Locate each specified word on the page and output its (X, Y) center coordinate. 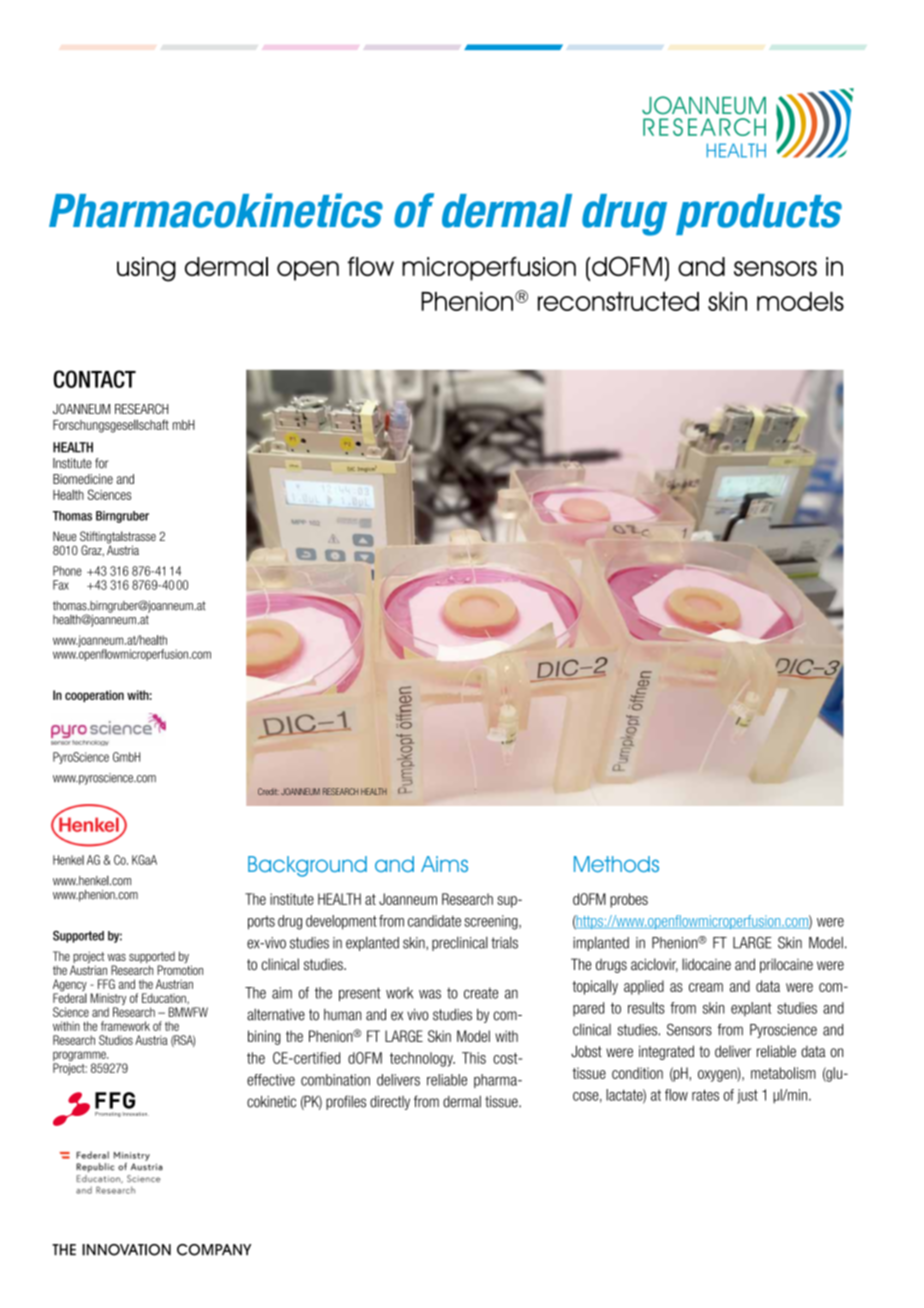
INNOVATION (126, 1250)
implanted (601, 944)
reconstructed (618, 301)
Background (307, 866)
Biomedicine (83, 479)
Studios (116, 1040)
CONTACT (94, 379)
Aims (444, 864)
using (146, 269)
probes (629, 900)
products (759, 214)
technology (422, 1059)
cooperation (94, 696)
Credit (268, 791)
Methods (616, 864)
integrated (666, 1052)
